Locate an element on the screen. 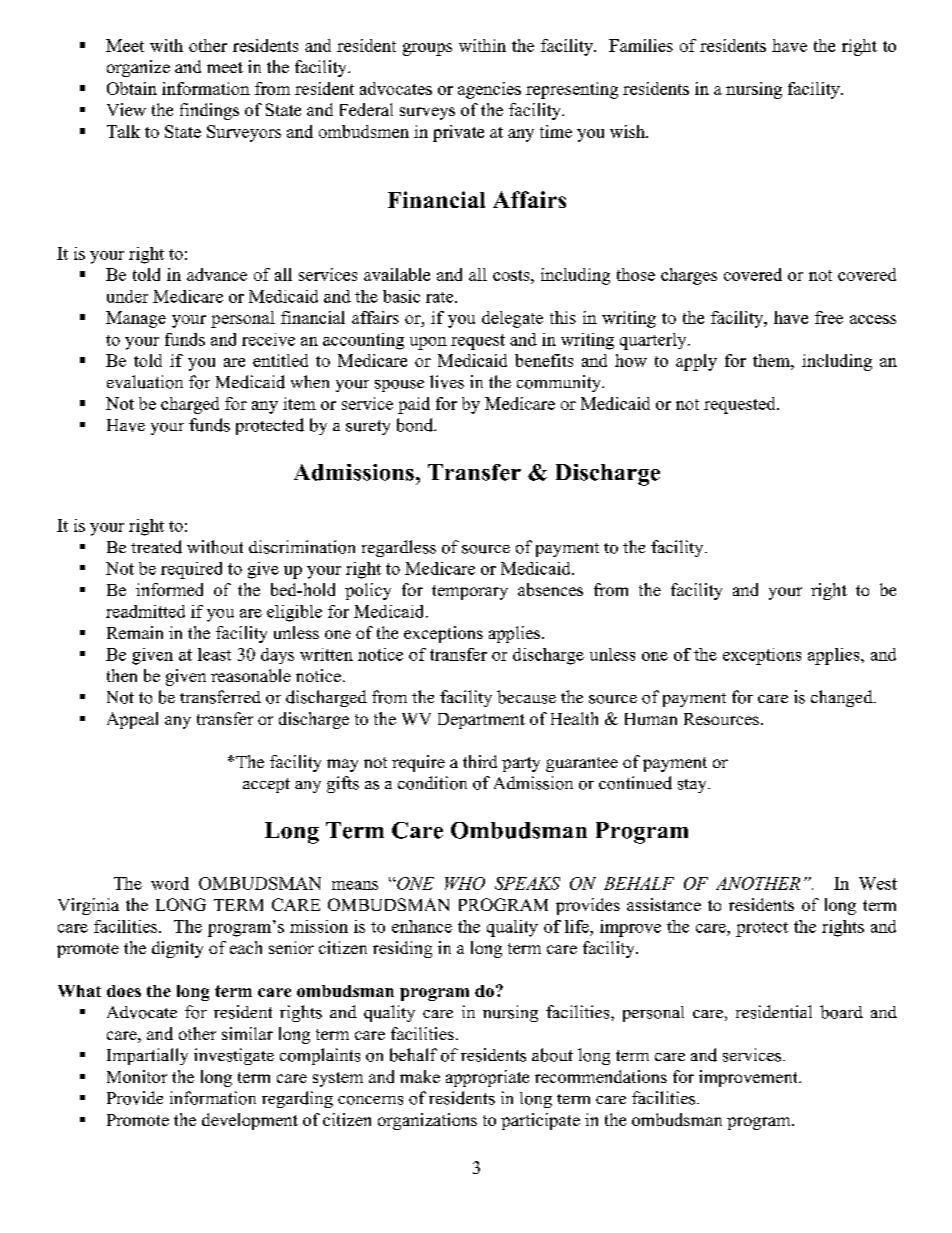 Image resolution: width=952 pixels, height=1233 pixels. WHO is located at coordinates (465, 883).
